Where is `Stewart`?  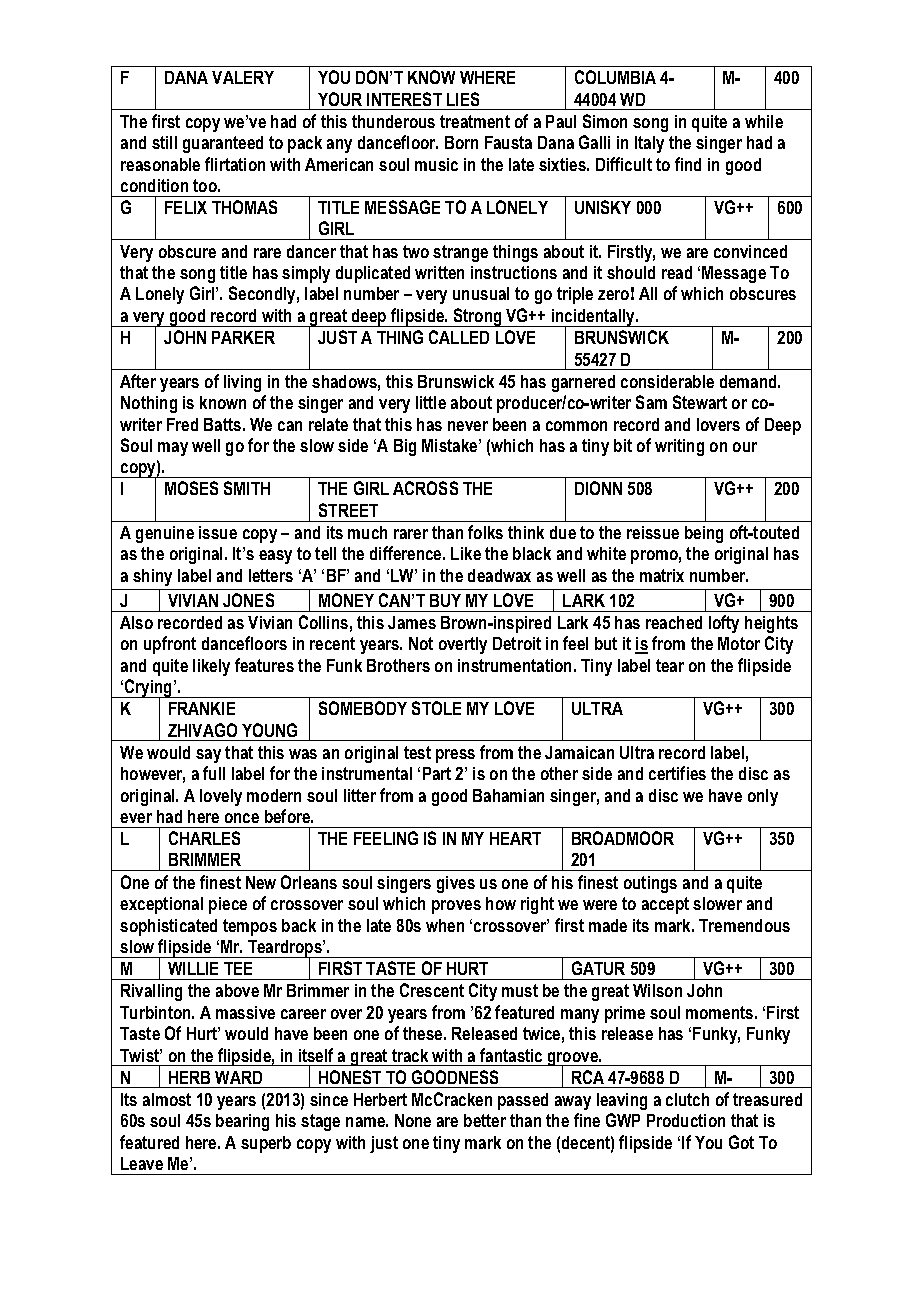 Stewart is located at coordinates (700, 402).
